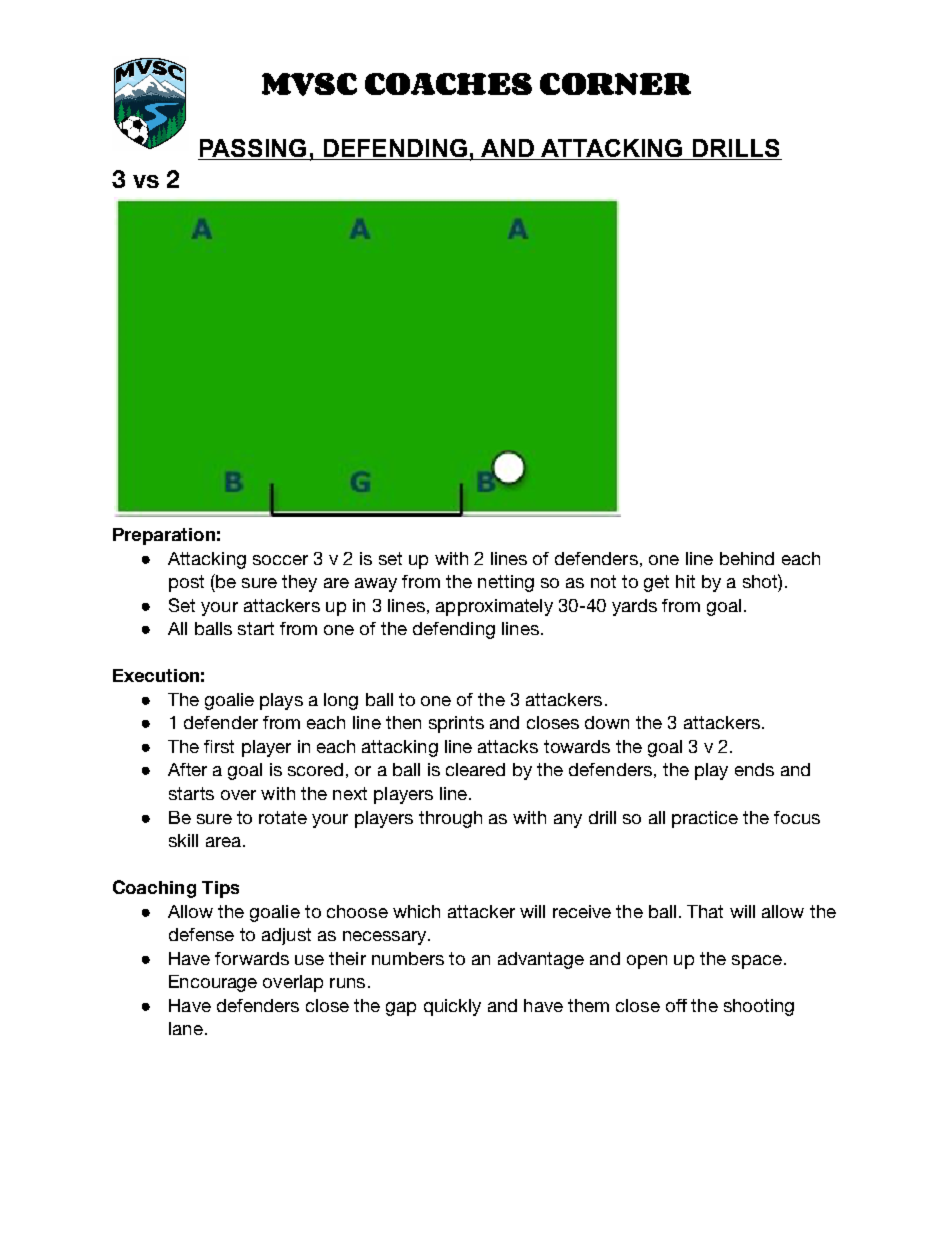 The width and height of the image is (952, 1233). What do you see at coordinates (253, 148) in the image?
I see `PASSING` at bounding box center [253, 148].
